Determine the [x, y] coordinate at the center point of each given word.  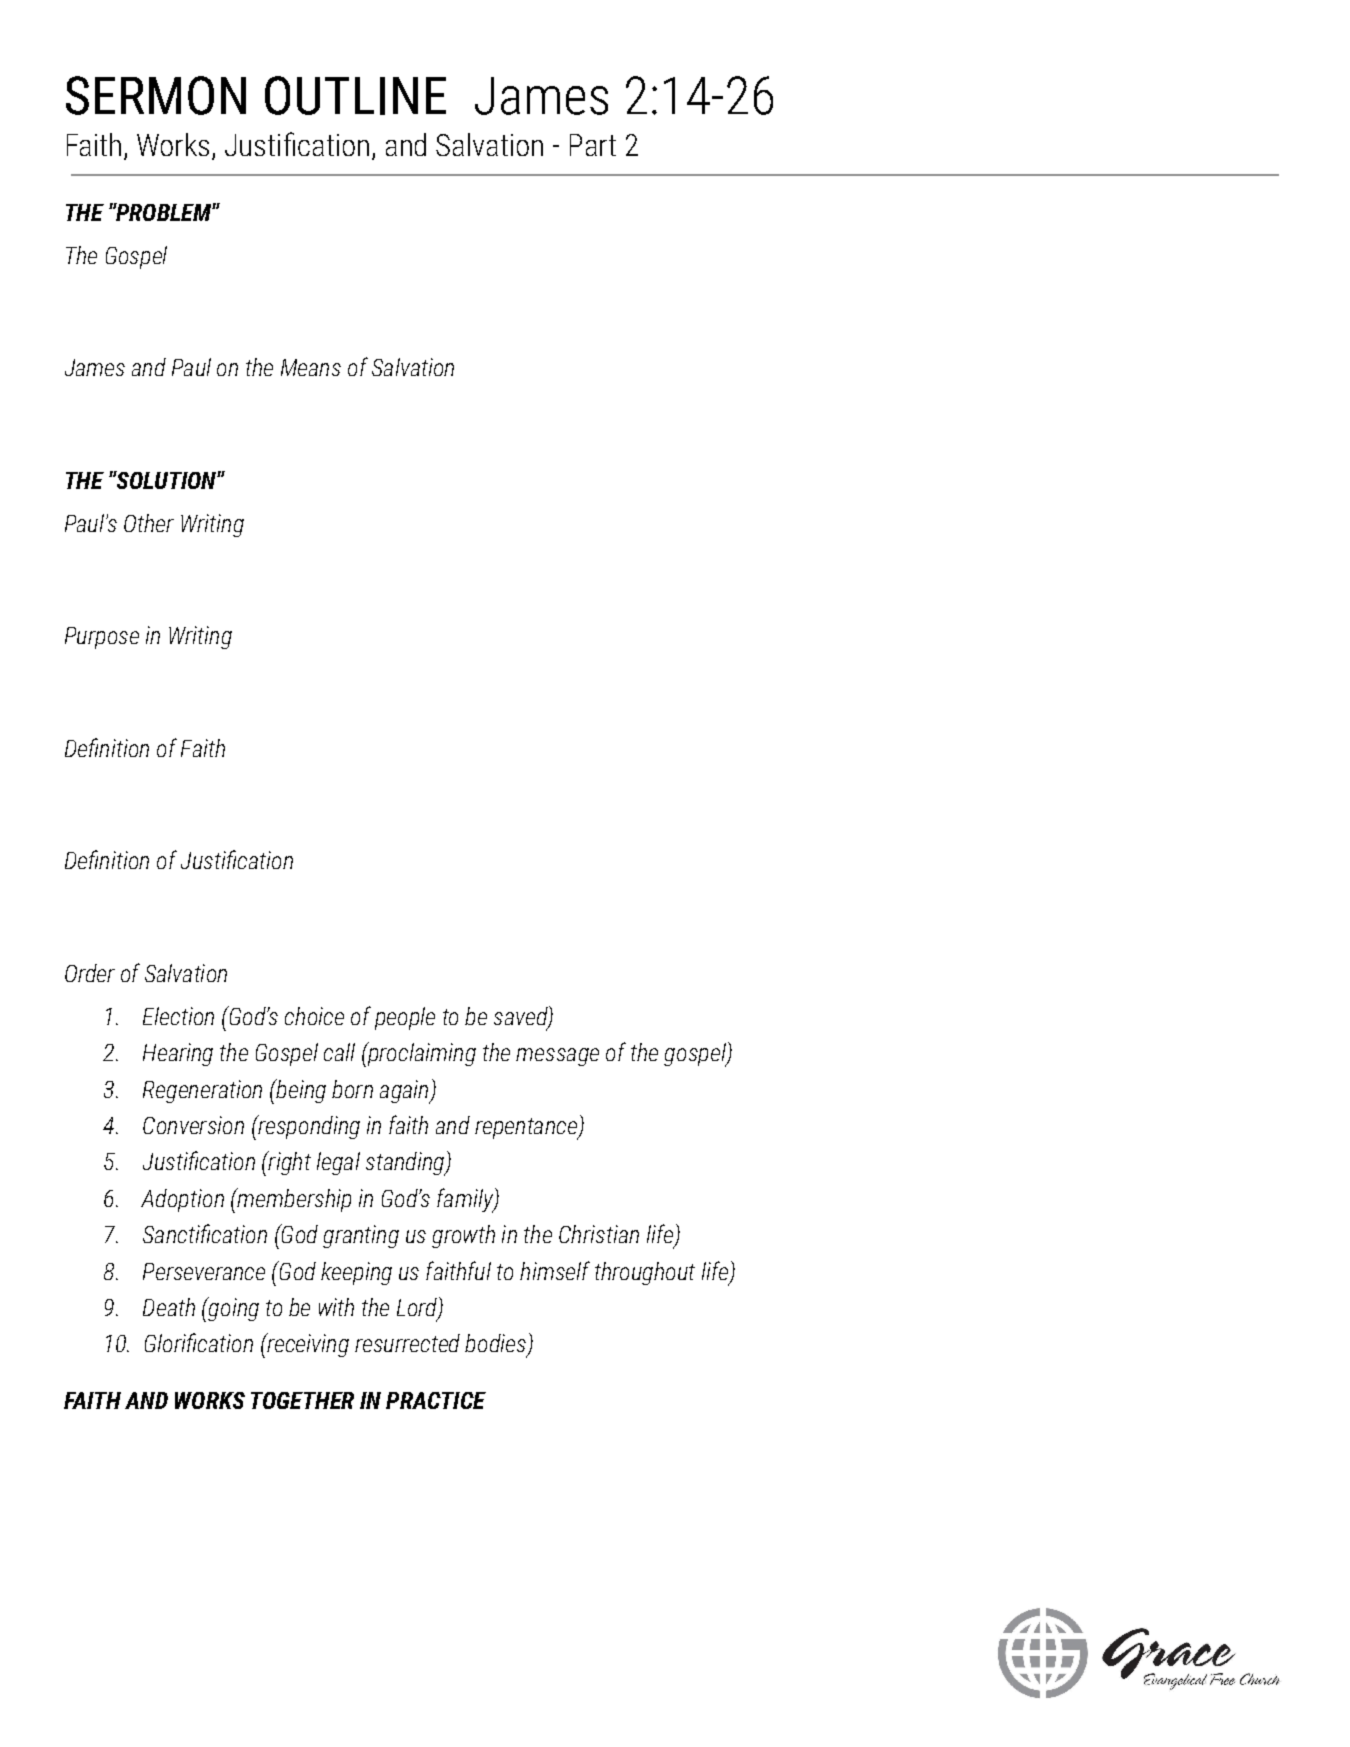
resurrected [407, 1343]
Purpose [102, 638]
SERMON [156, 95]
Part [593, 145]
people [405, 1018]
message [557, 1057]
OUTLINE [355, 95]
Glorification [199, 1342]
